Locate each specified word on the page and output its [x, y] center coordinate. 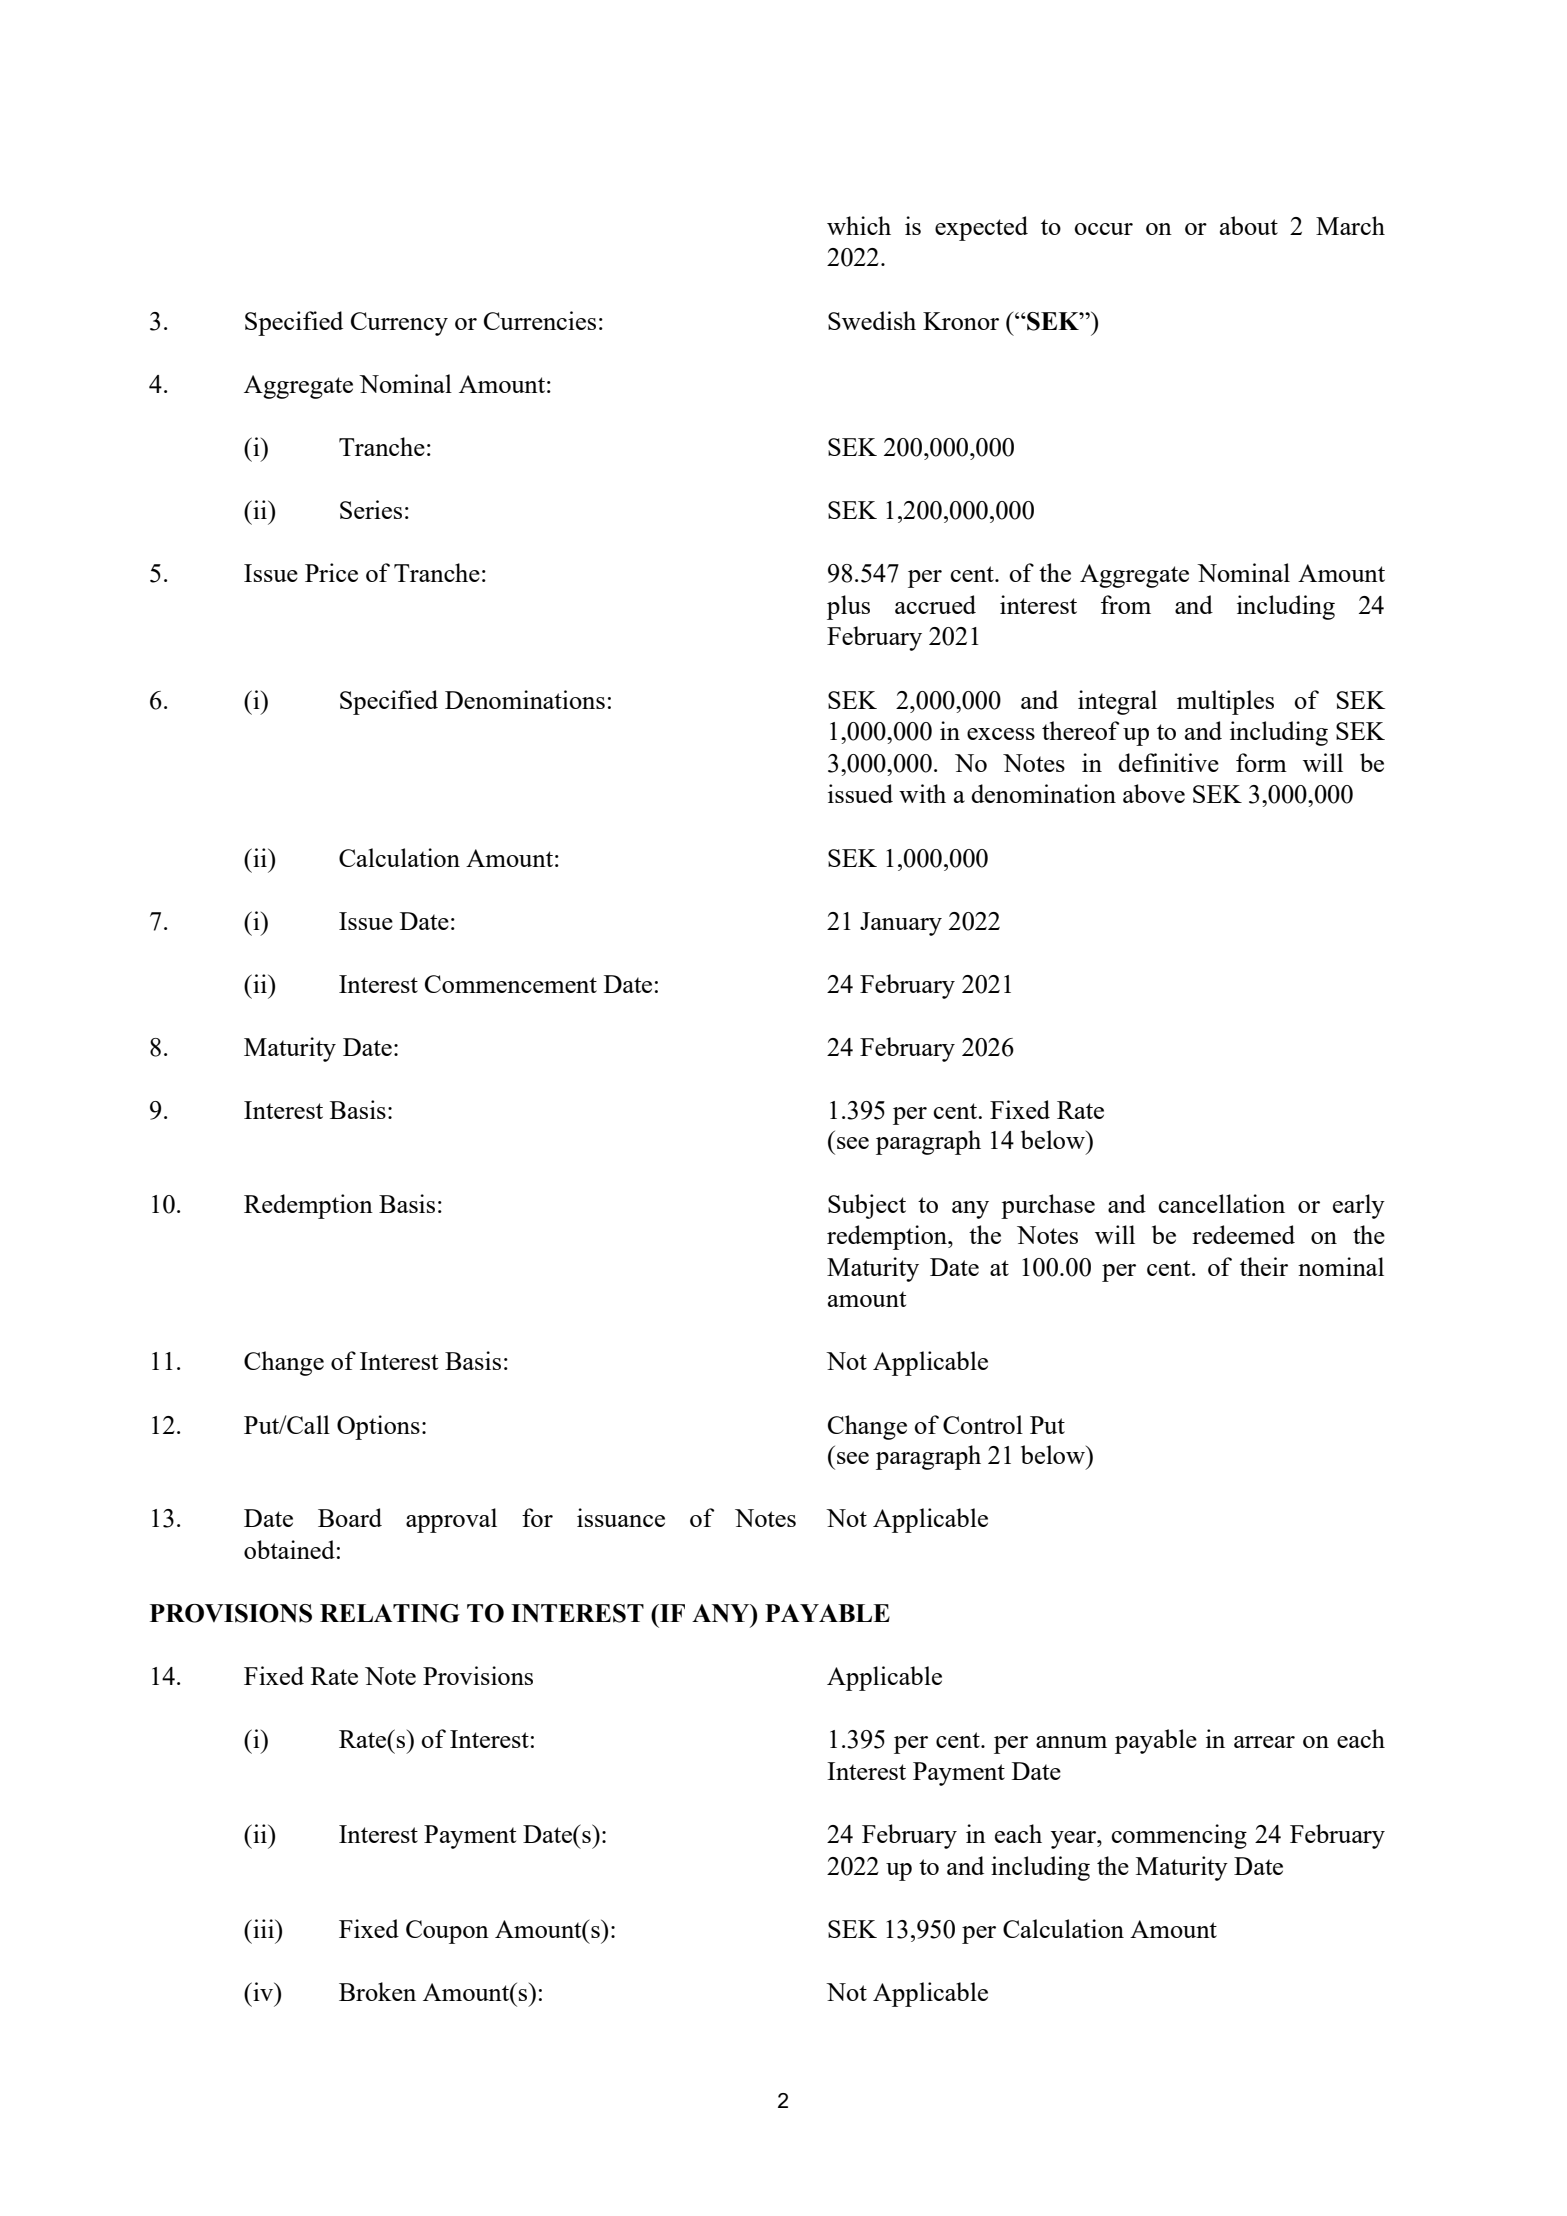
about [1249, 225]
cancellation [1221, 1203]
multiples [1225, 702]
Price [331, 572]
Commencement [511, 984]
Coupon [447, 1932]
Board [350, 1517]
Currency [399, 324]
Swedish [872, 320]
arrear [1264, 1742]
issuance [621, 1517]
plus [848, 607]
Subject [867, 1206]
